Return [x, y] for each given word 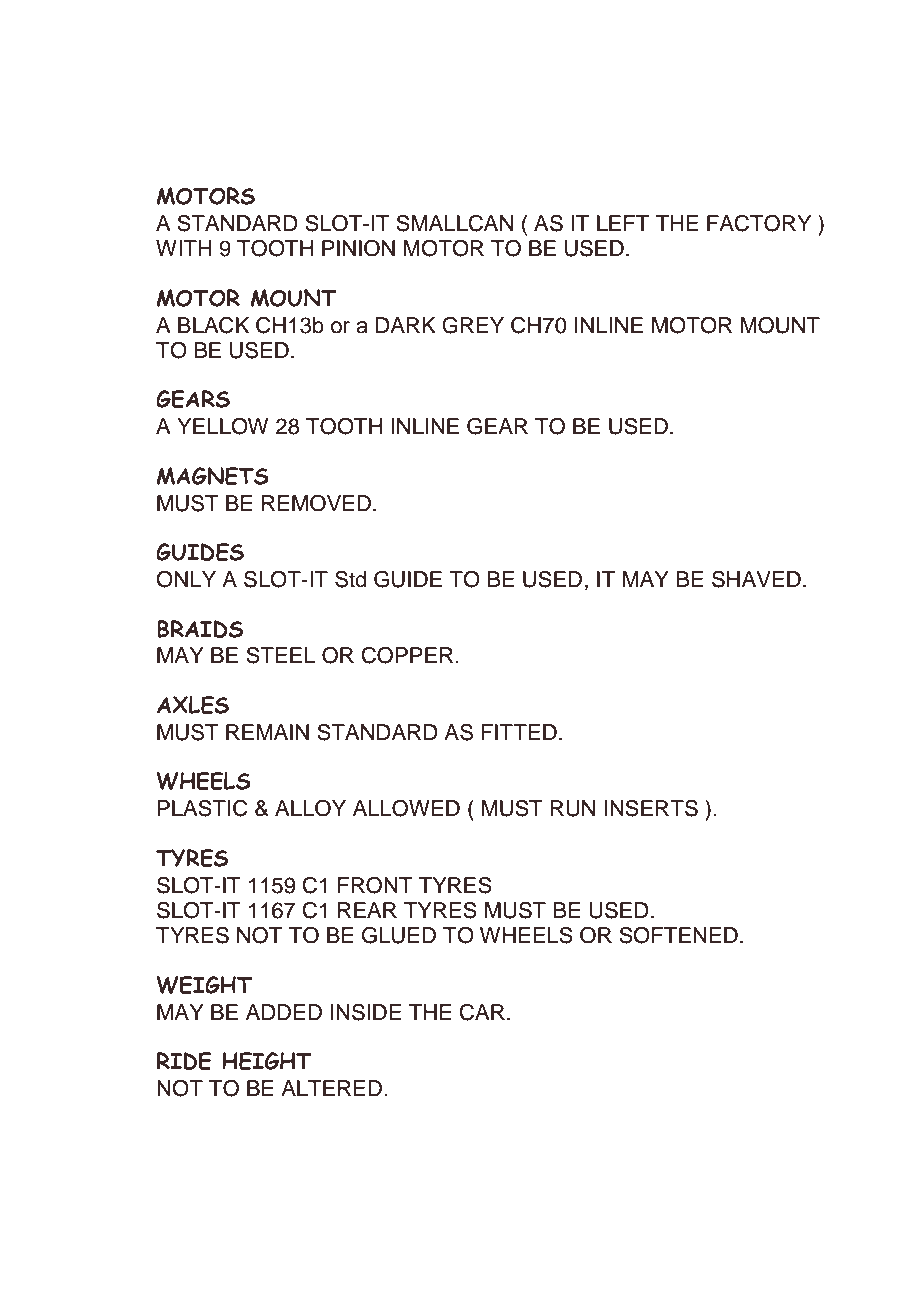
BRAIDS [200, 629]
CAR [482, 1012]
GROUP [474, 119]
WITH [184, 248]
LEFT [623, 223]
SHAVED [756, 579]
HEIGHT [267, 1061]
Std [350, 579]
